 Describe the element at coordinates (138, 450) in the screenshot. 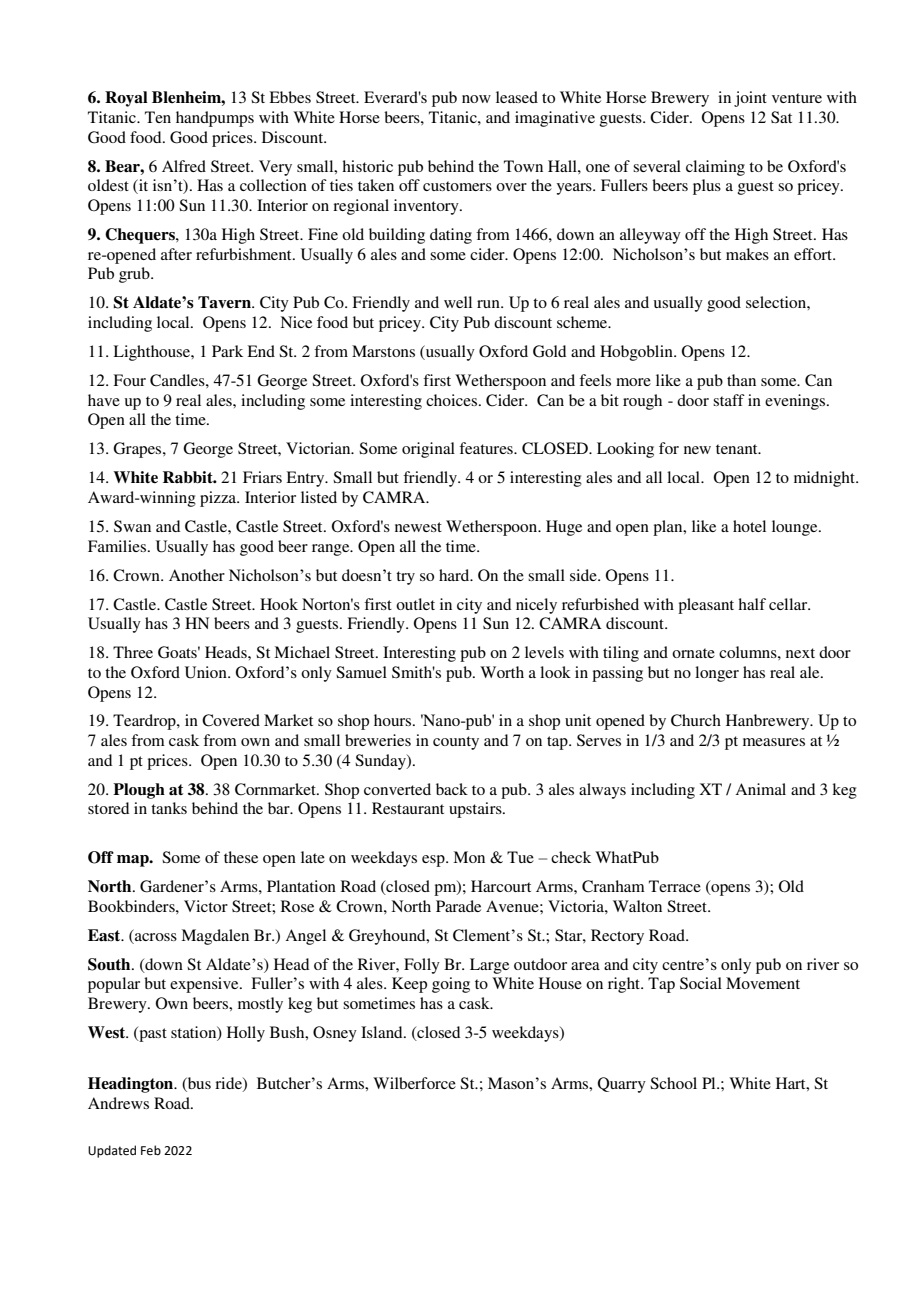

I see `Grapes` at that location.
